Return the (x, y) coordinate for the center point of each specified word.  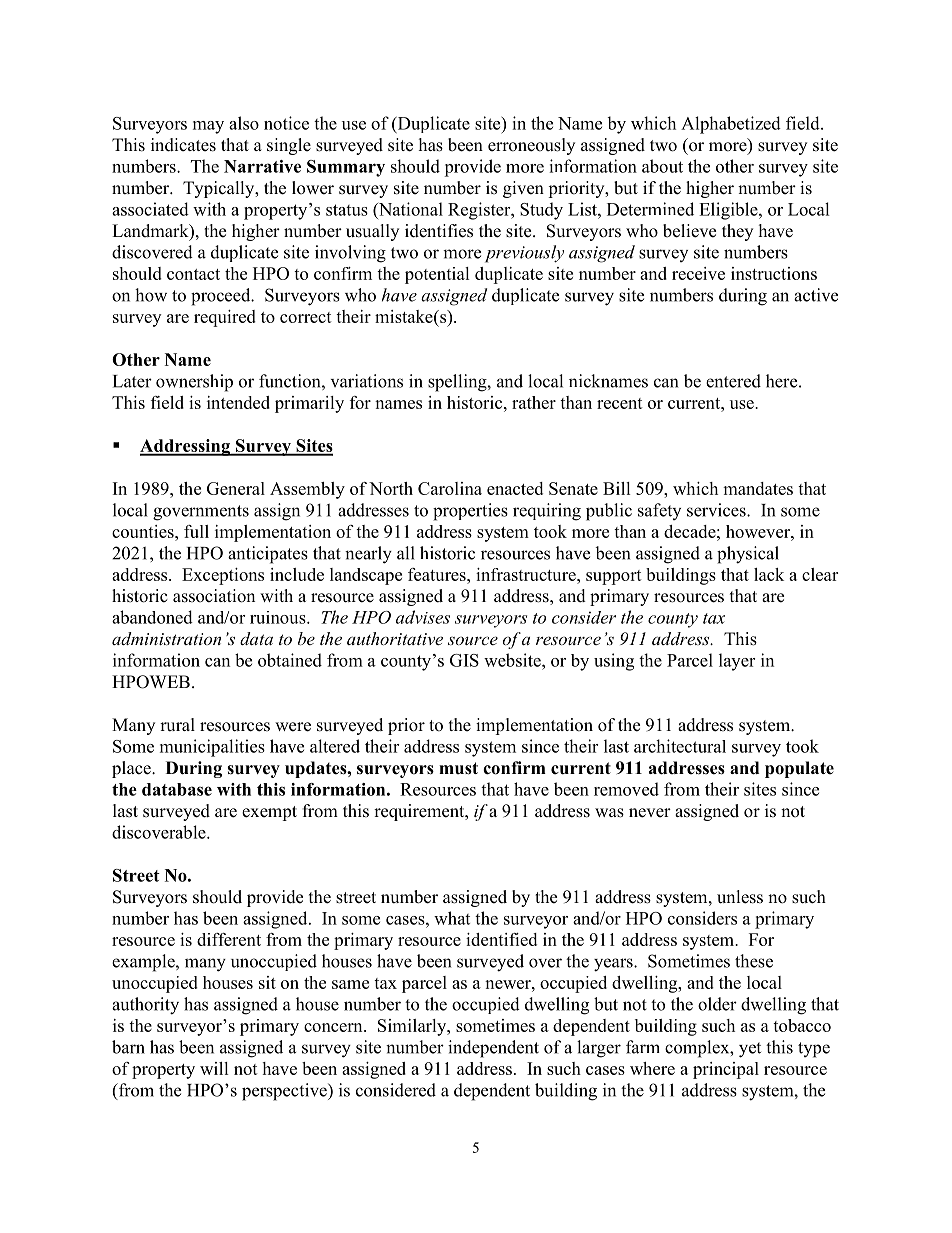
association (214, 596)
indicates (183, 145)
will (214, 1068)
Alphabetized (731, 125)
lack (769, 574)
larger (599, 1049)
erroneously (531, 146)
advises (423, 617)
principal (726, 1070)
